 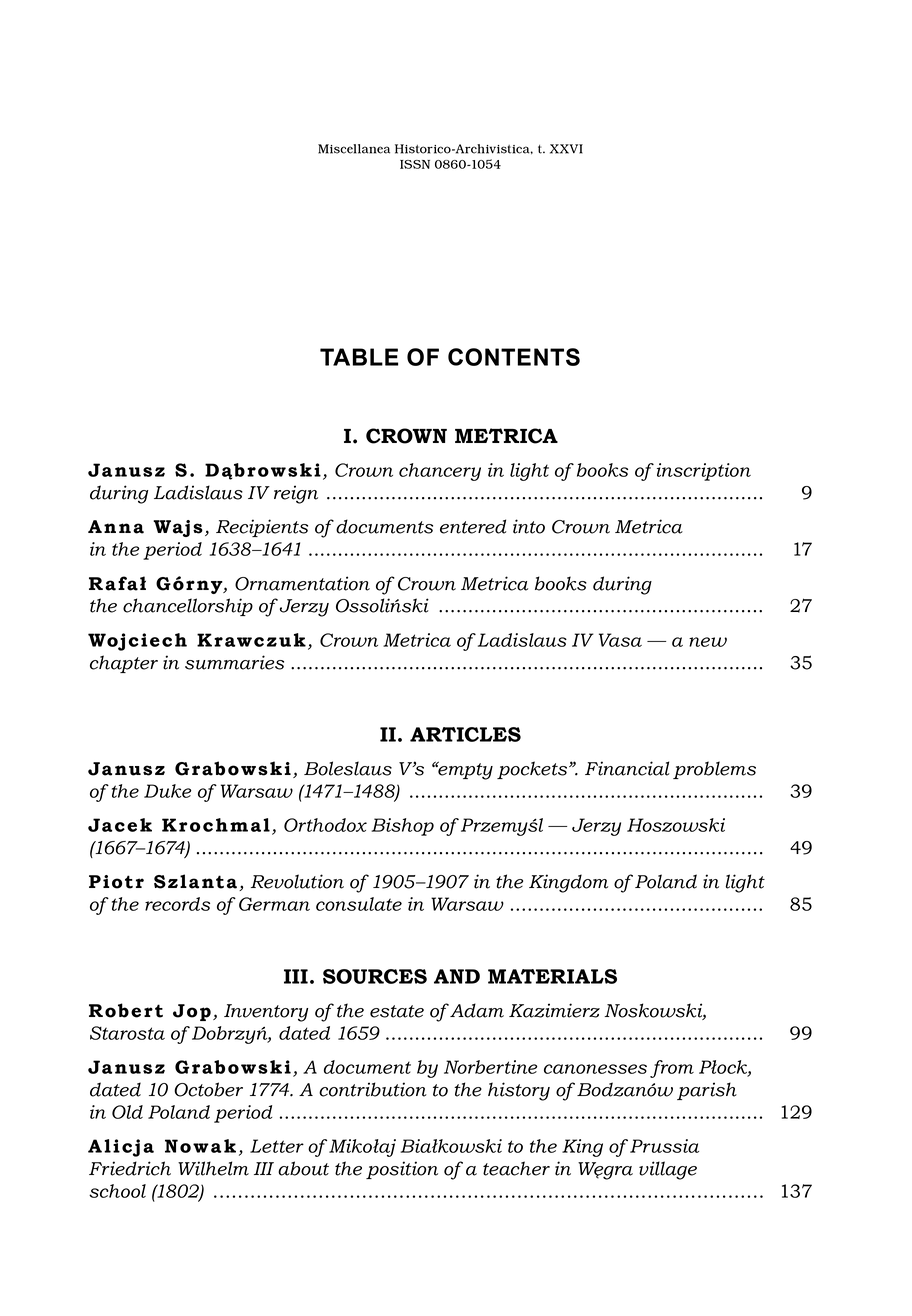 I want to click on ISSN, so click(x=415, y=164).
